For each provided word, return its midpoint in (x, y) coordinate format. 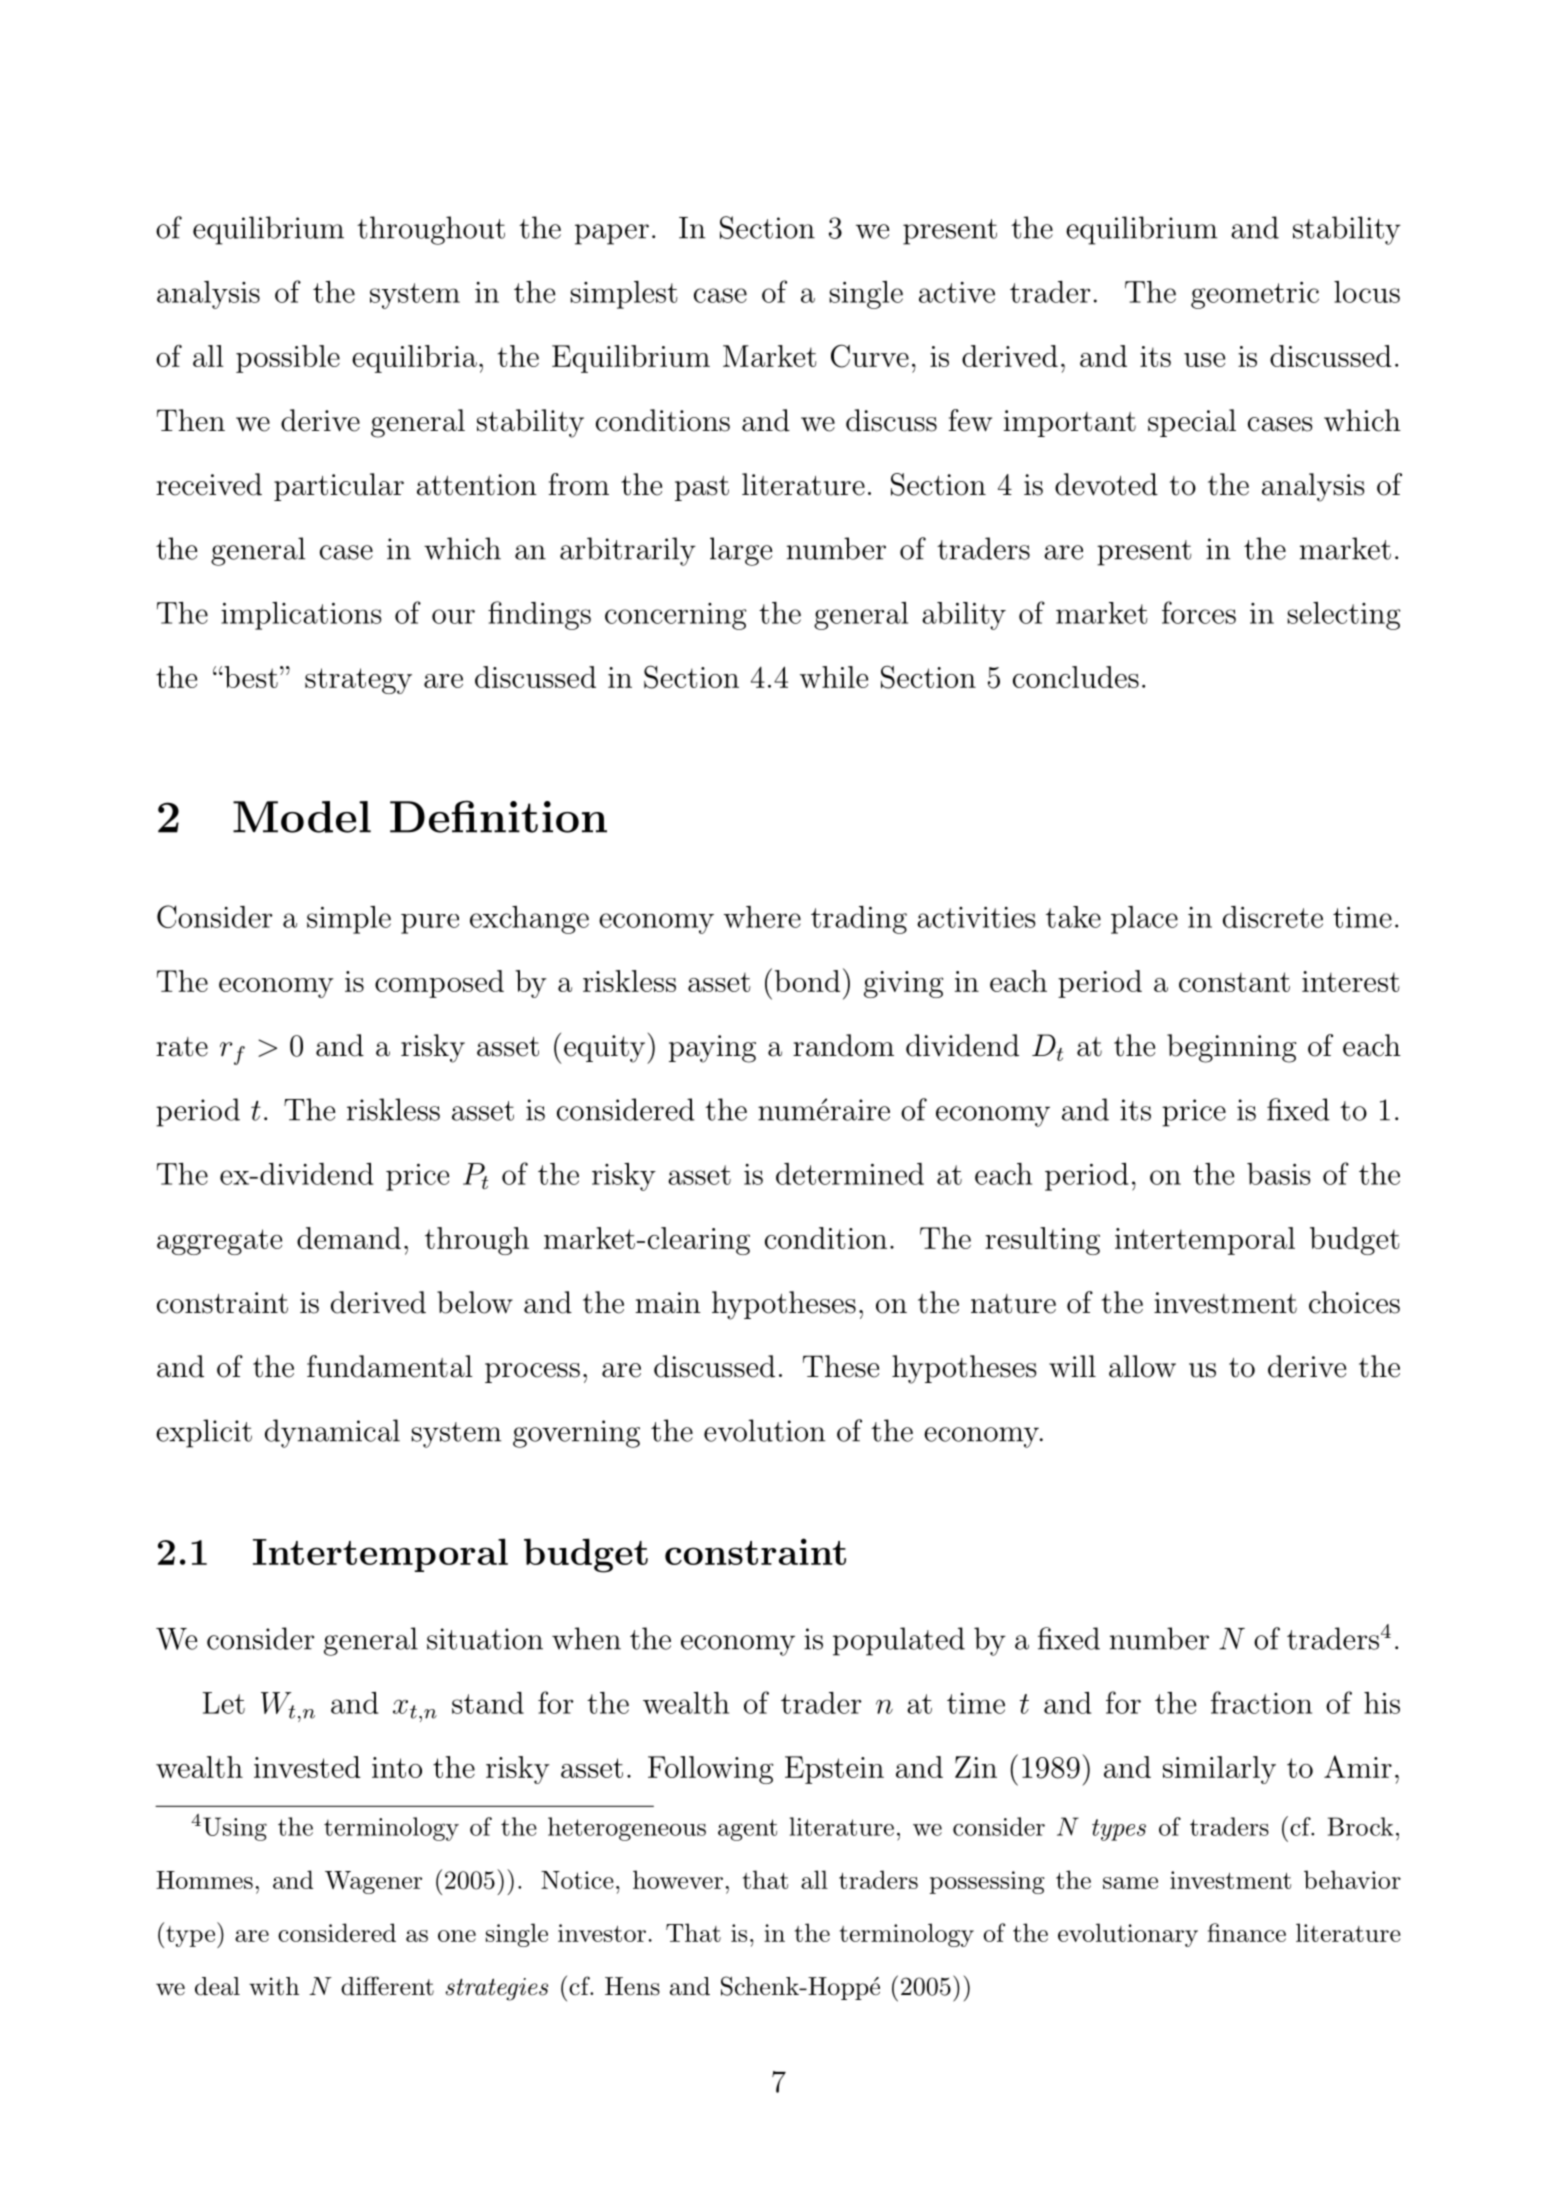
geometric (1255, 295)
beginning (1232, 1048)
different (387, 1986)
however (678, 1879)
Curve (870, 356)
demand (349, 1238)
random (843, 1045)
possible (288, 359)
